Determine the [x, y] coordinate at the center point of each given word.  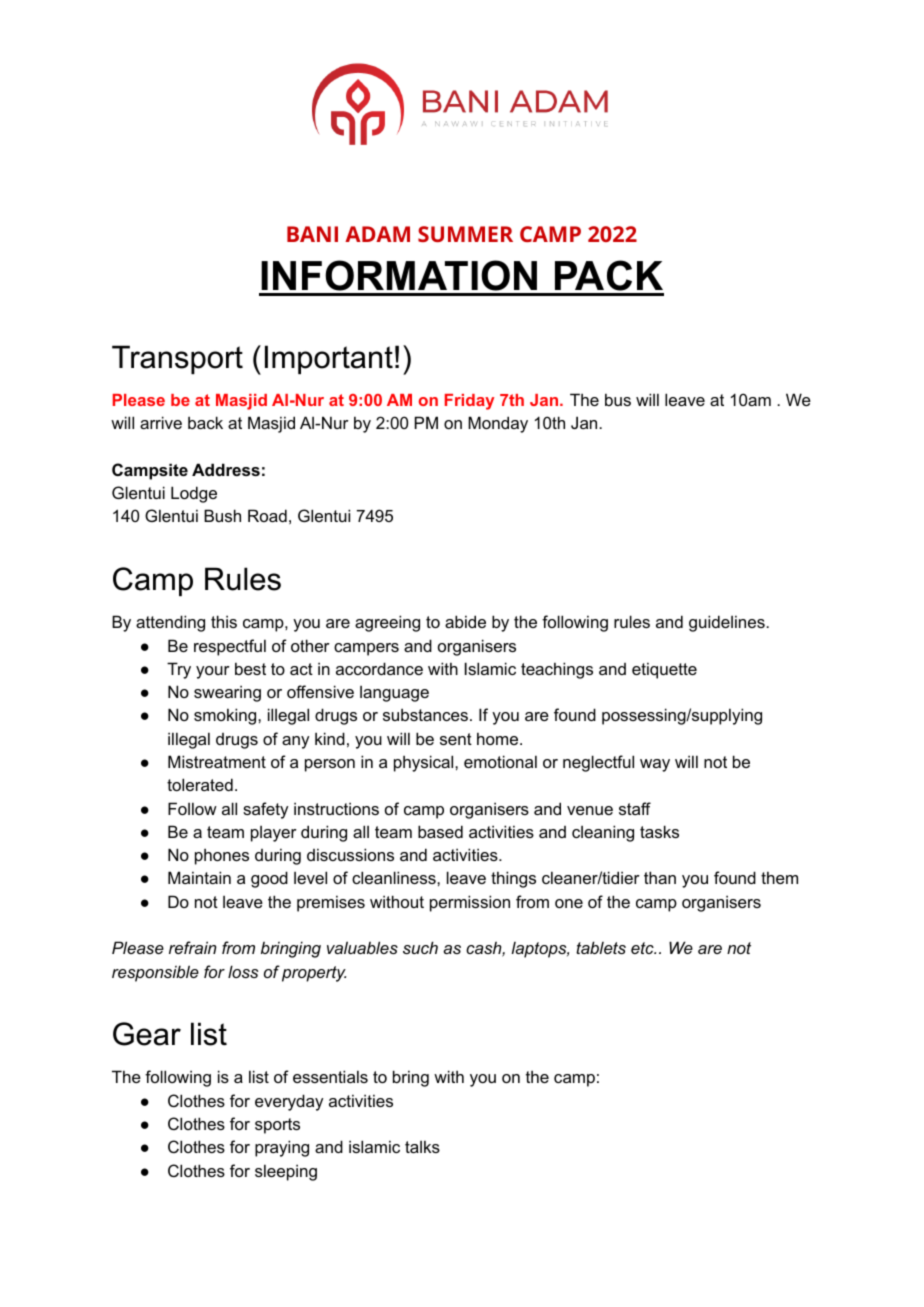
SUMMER [465, 234]
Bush [222, 515]
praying [282, 1148]
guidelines [728, 623]
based [440, 831]
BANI [312, 234]
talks [422, 1146]
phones [222, 856]
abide [465, 621]
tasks [659, 831]
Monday [498, 424]
